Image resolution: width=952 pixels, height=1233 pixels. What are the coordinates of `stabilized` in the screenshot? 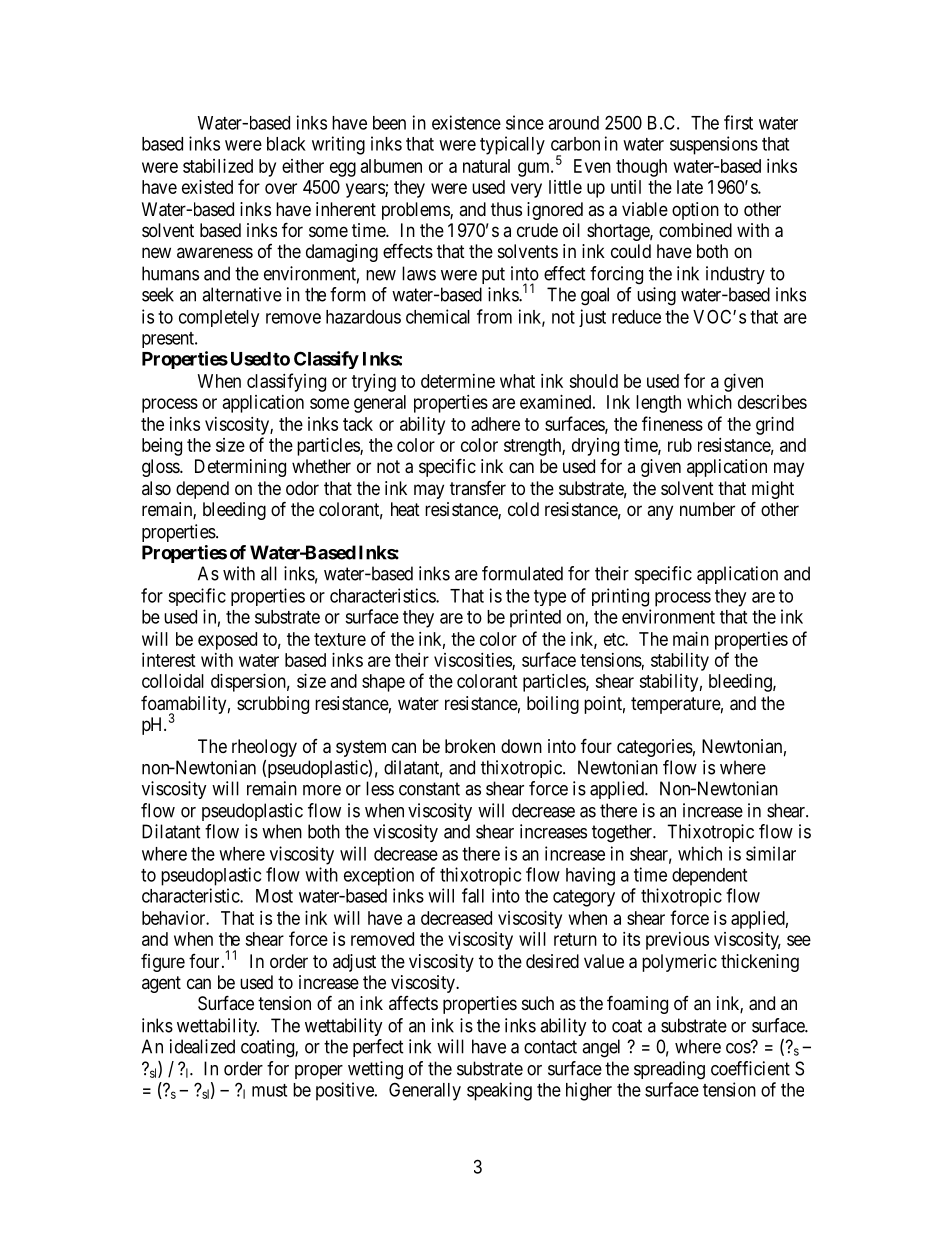 It's located at (218, 166).
